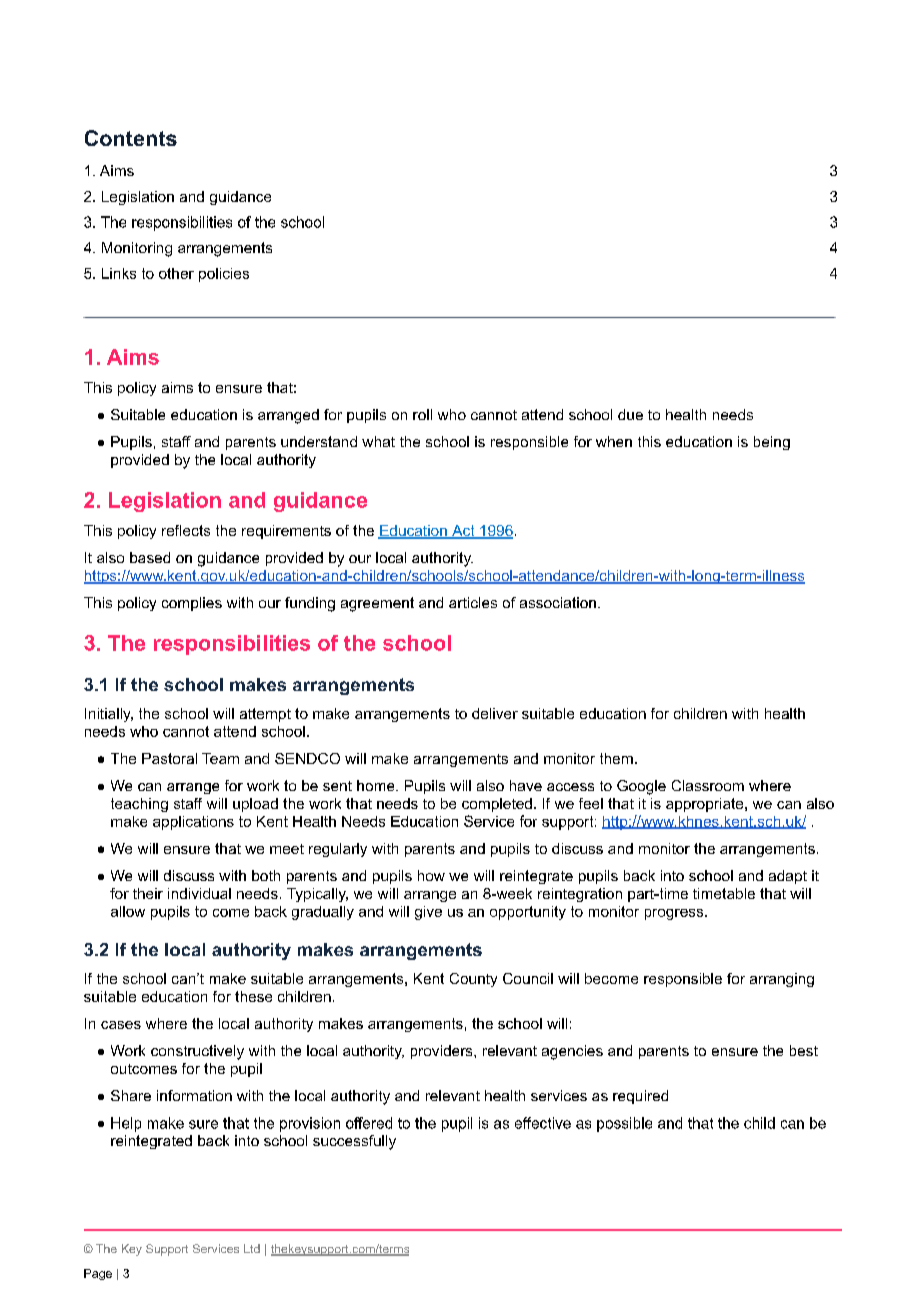 This document has height=1307, width=924. Describe the element at coordinates (630, 414) in the document. I see `due` at that location.
